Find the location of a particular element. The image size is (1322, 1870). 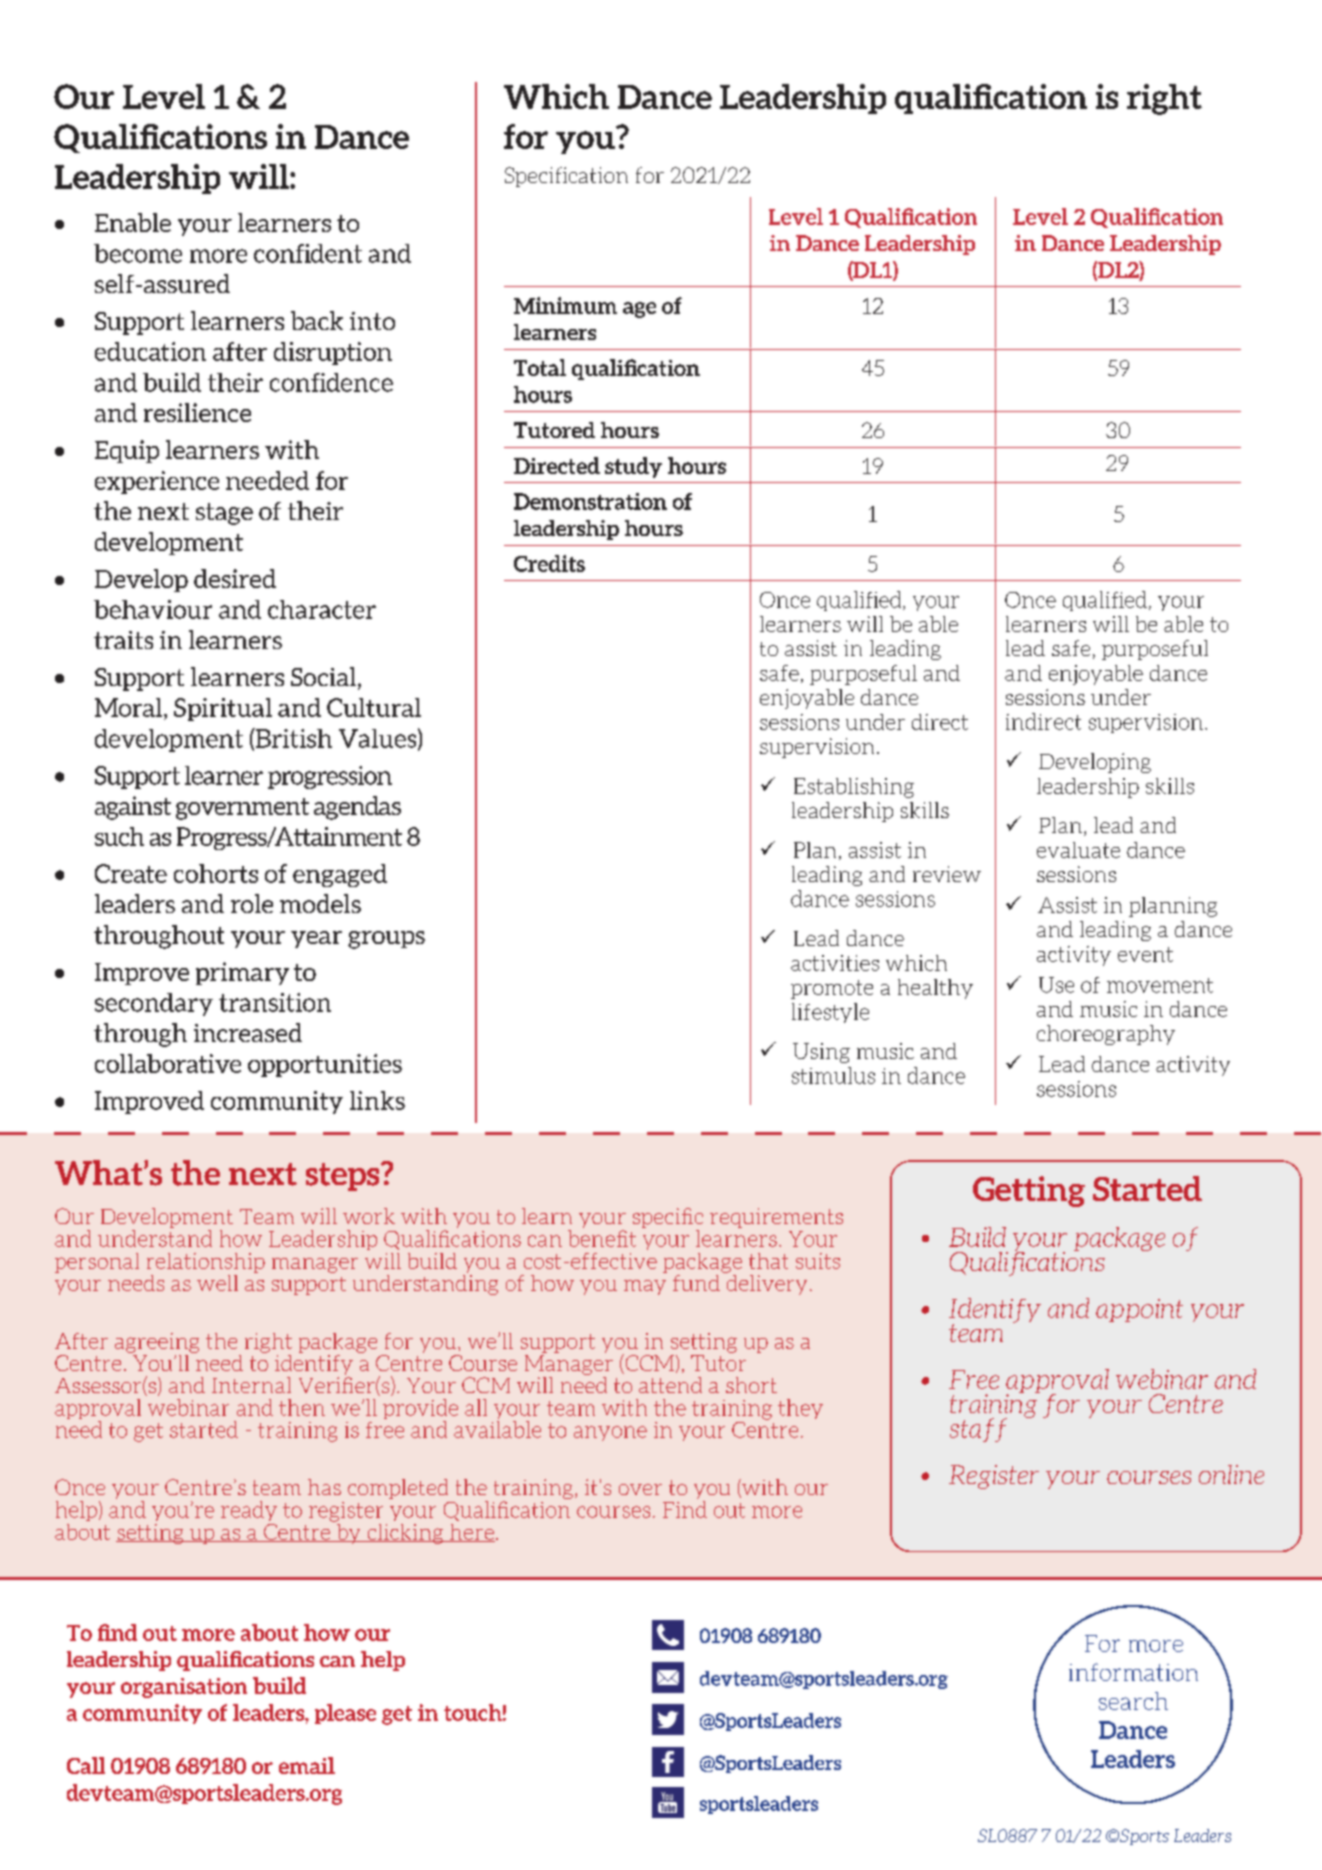

back is located at coordinates (317, 320).
